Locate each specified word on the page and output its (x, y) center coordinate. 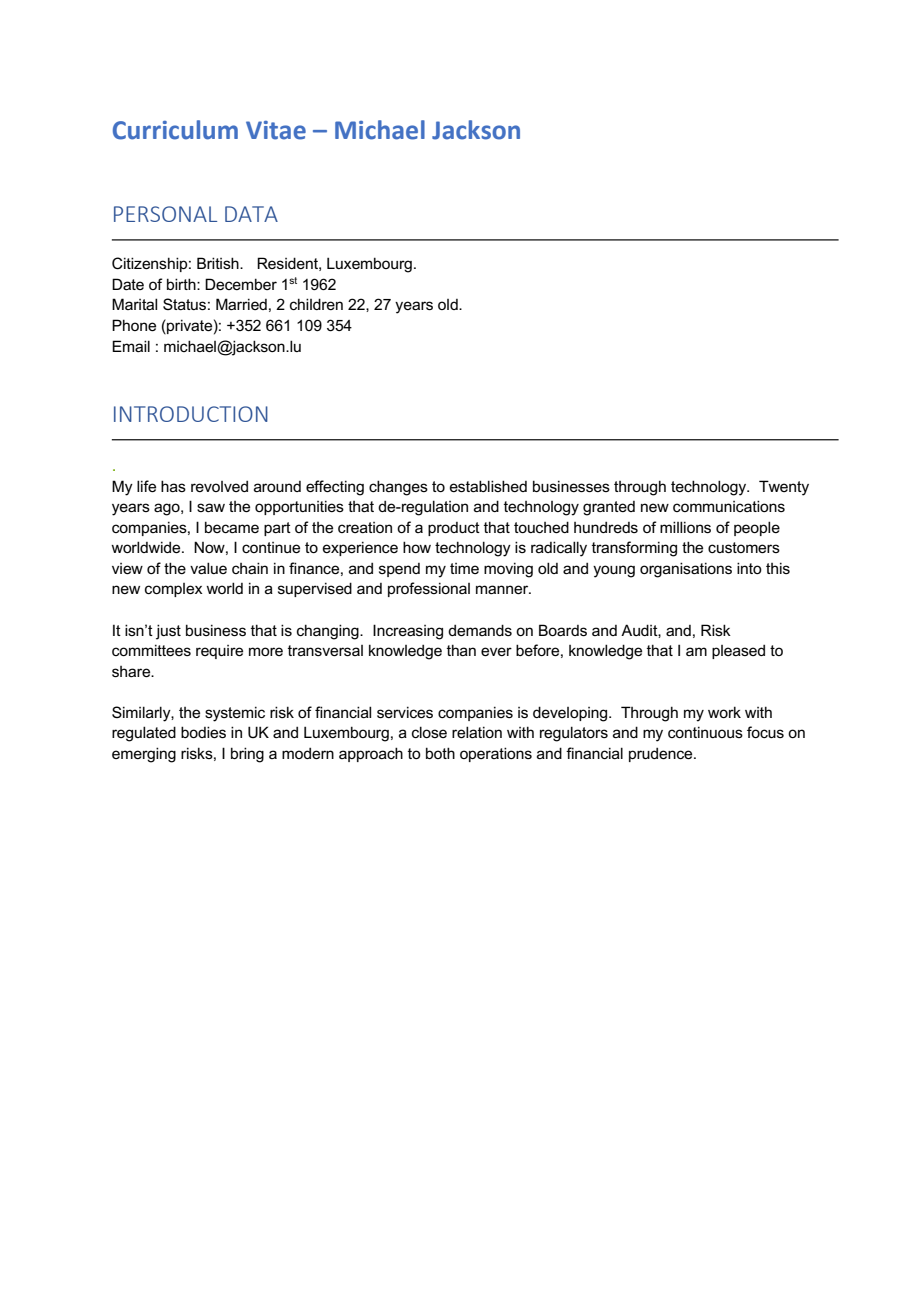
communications (729, 506)
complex (174, 590)
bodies (203, 732)
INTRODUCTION (191, 414)
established (488, 486)
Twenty (784, 488)
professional (429, 589)
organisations (686, 570)
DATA (251, 214)
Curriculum (175, 130)
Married (241, 304)
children (316, 304)
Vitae (276, 130)
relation (477, 732)
